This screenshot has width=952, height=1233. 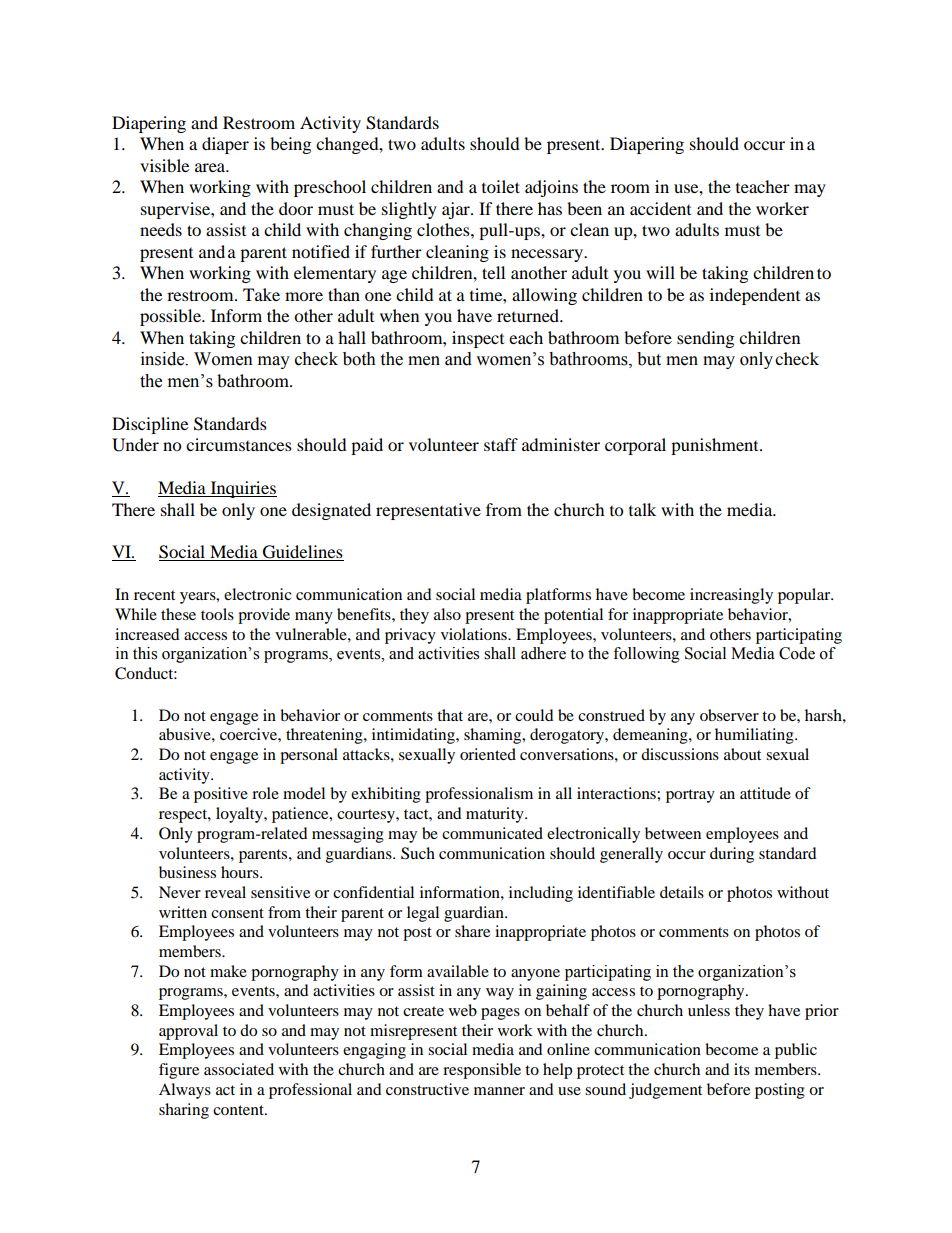 I want to click on violations, so click(x=475, y=634).
